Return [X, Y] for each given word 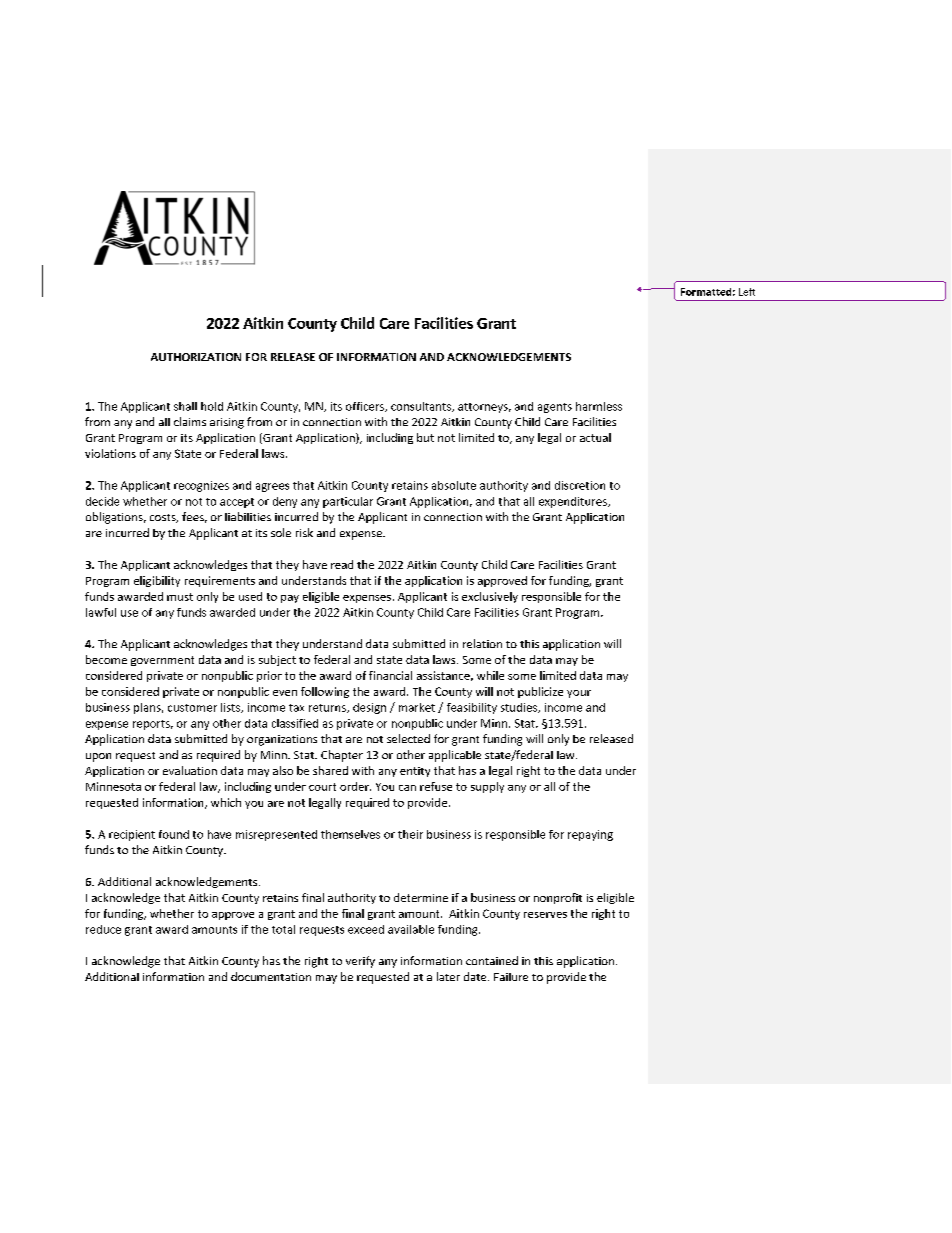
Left [747, 292]
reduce [103, 929]
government [162, 661]
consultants [422, 407]
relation [482, 643]
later [448, 976]
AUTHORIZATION [196, 357]
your [579, 694]
